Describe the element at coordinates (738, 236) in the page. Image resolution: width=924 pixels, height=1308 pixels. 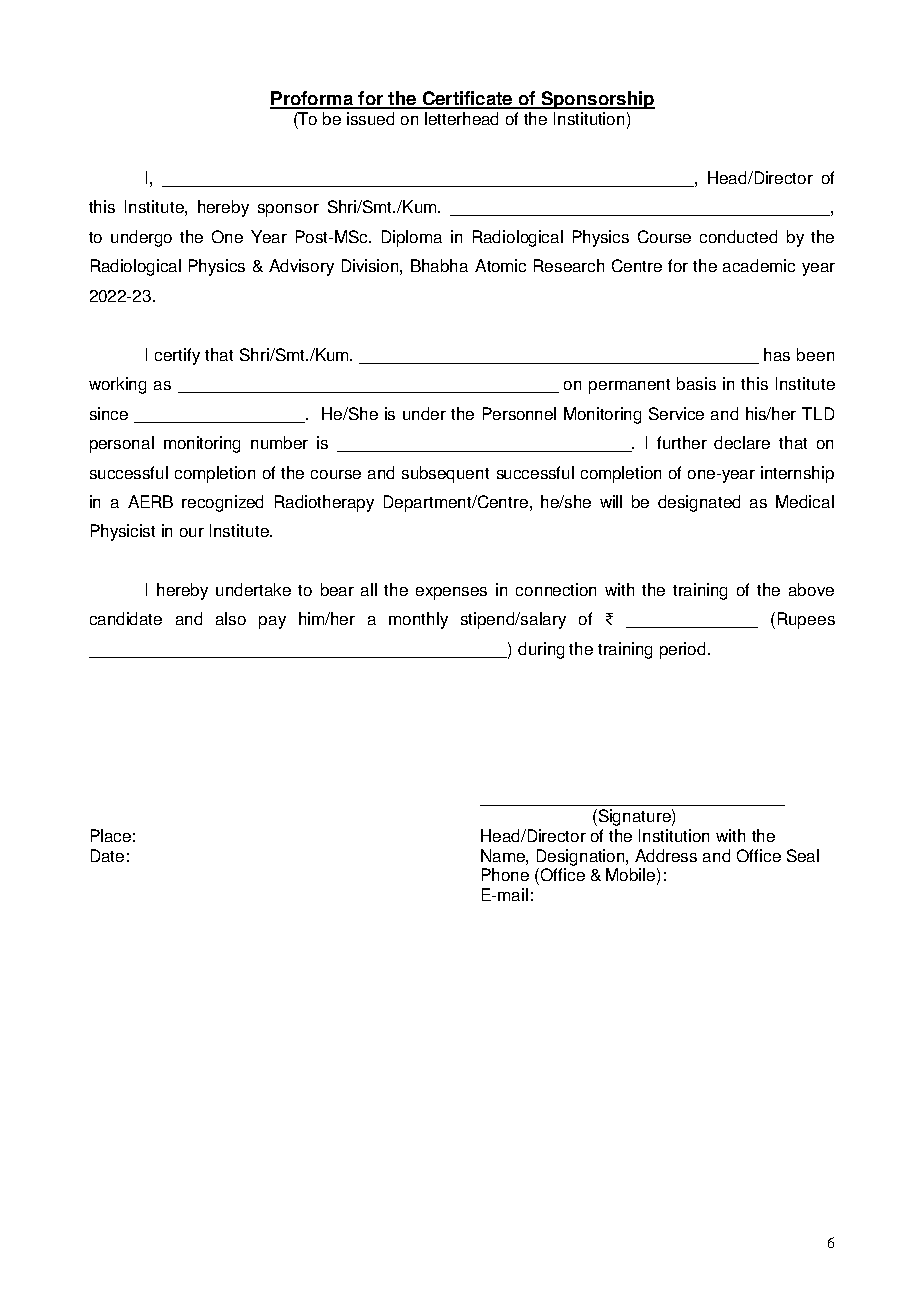
I see `conducted` at that location.
